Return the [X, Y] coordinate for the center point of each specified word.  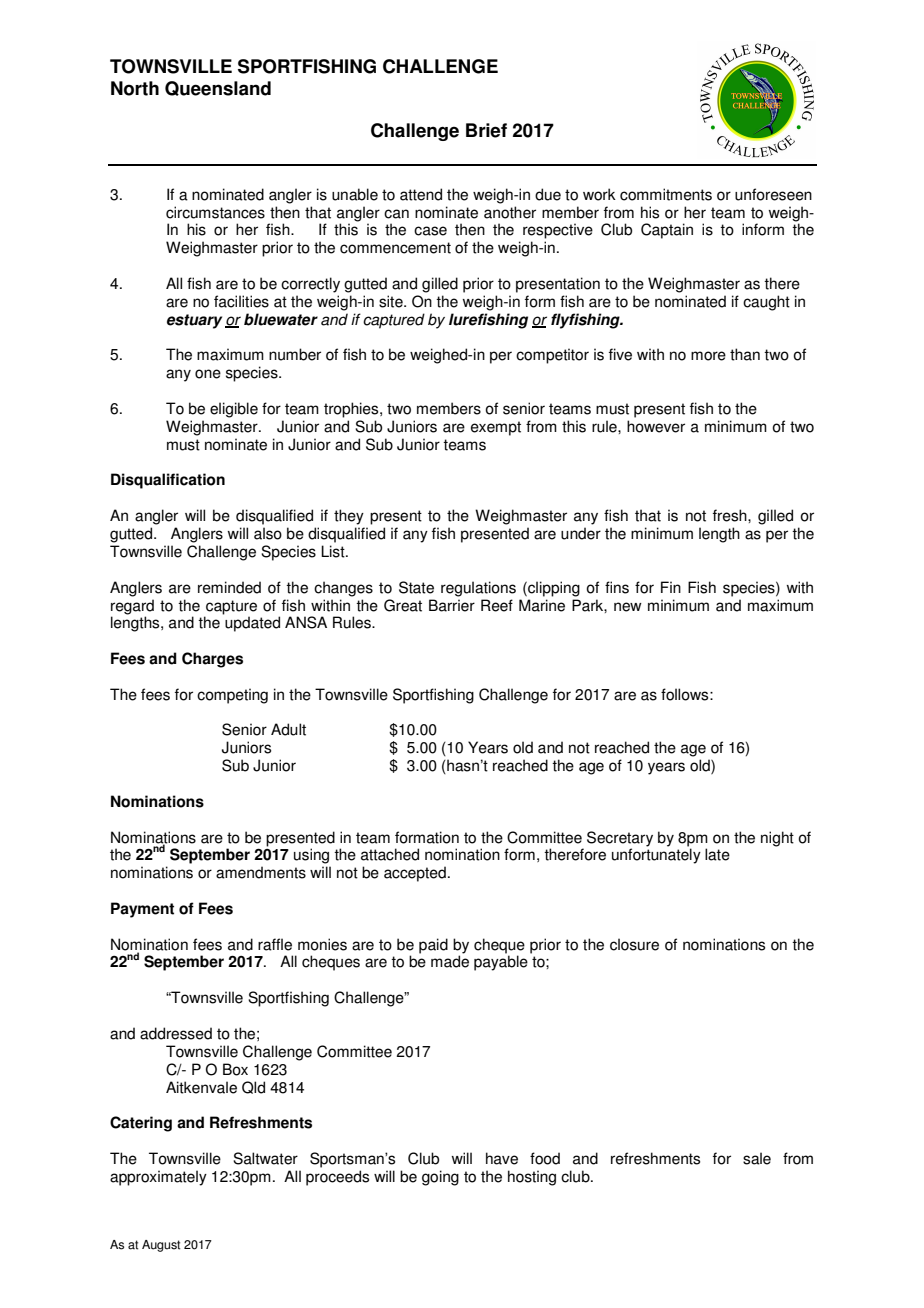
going [440, 1178]
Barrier [452, 605]
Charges [212, 660]
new [628, 607]
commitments [666, 194]
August [161, 1246]
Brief [486, 130]
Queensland [218, 88]
